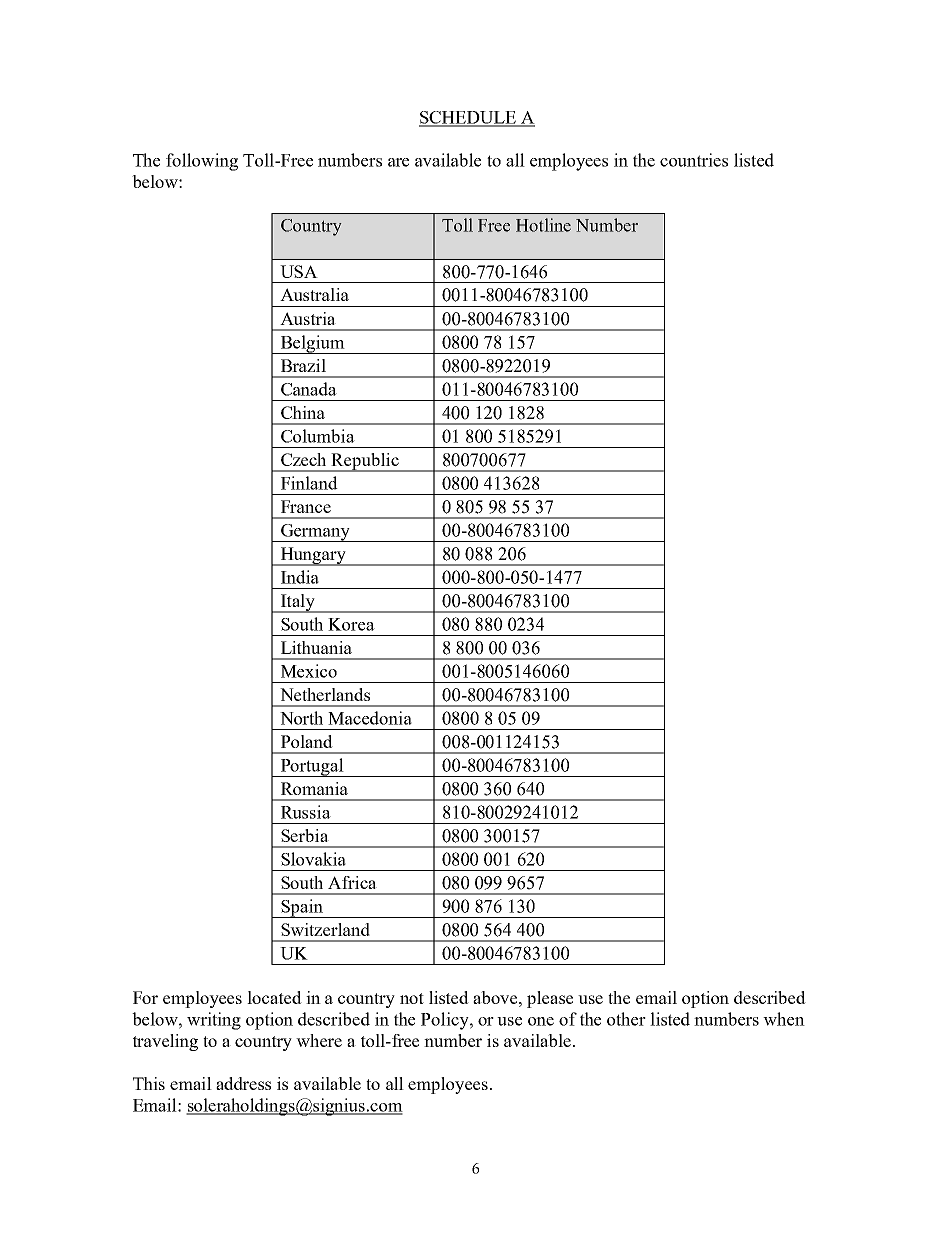  What do you see at coordinates (784, 1019) in the screenshot?
I see `when` at bounding box center [784, 1019].
